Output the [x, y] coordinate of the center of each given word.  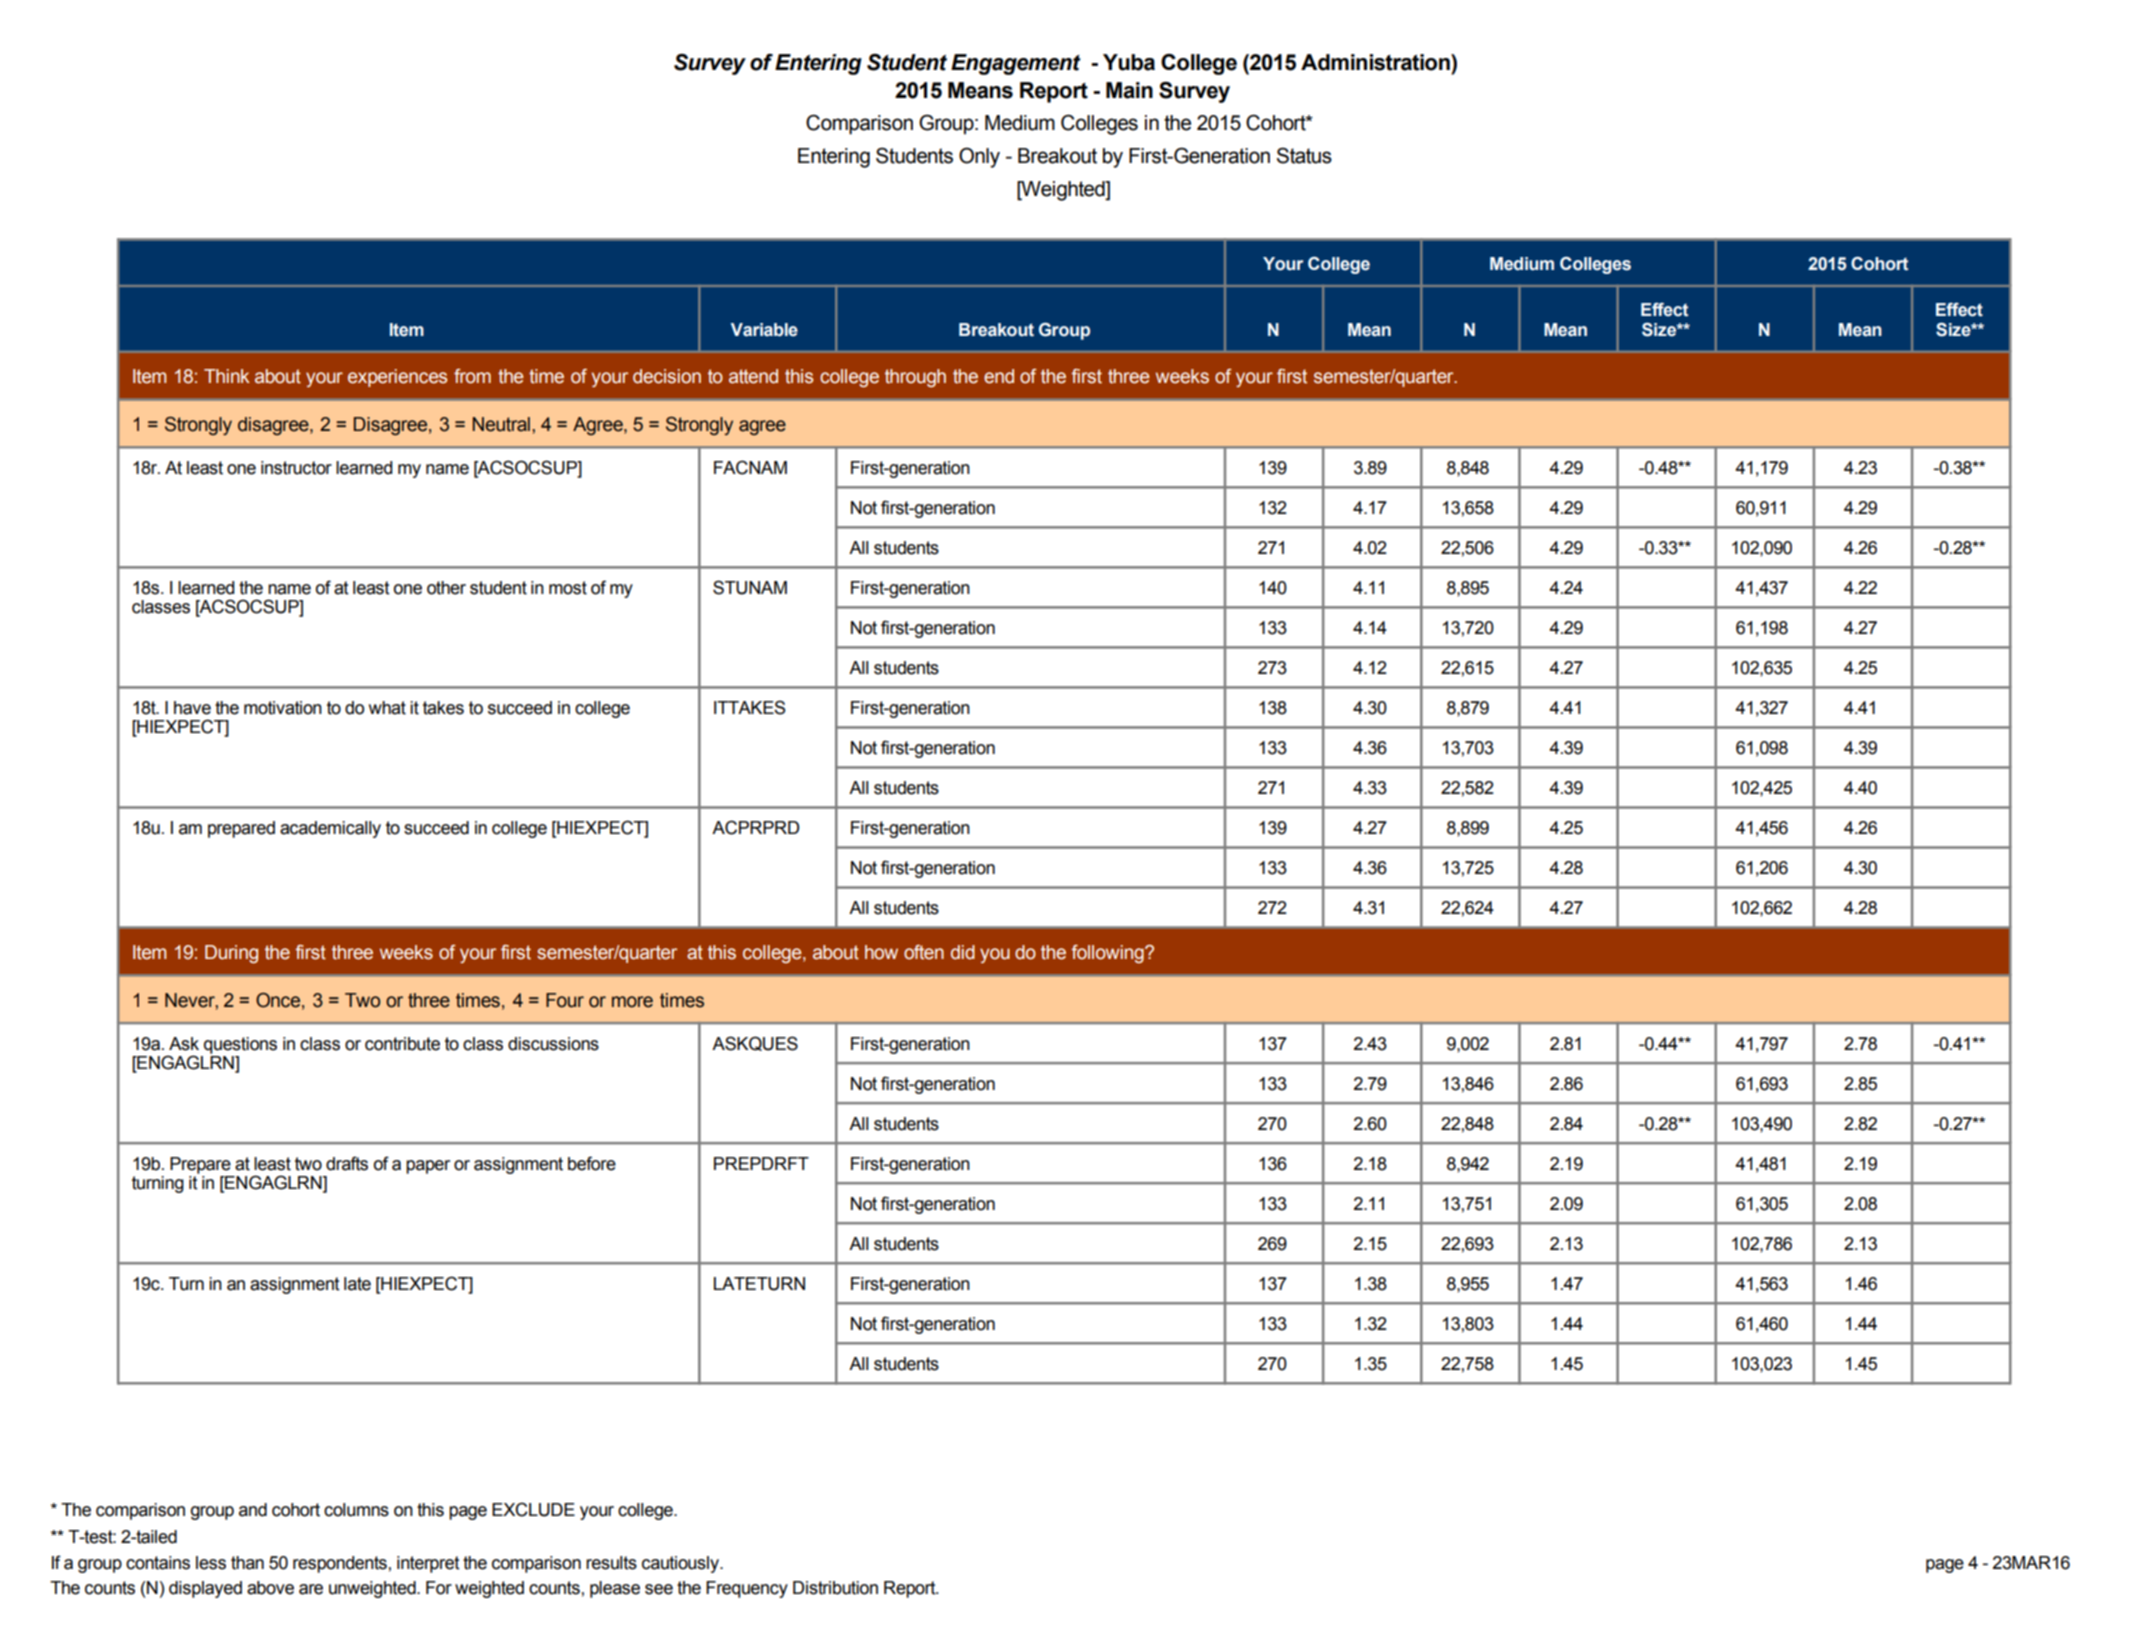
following [1108, 954]
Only [979, 157]
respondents [340, 1564]
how [881, 952]
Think [227, 376]
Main [1129, 90]
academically [330, 829]
